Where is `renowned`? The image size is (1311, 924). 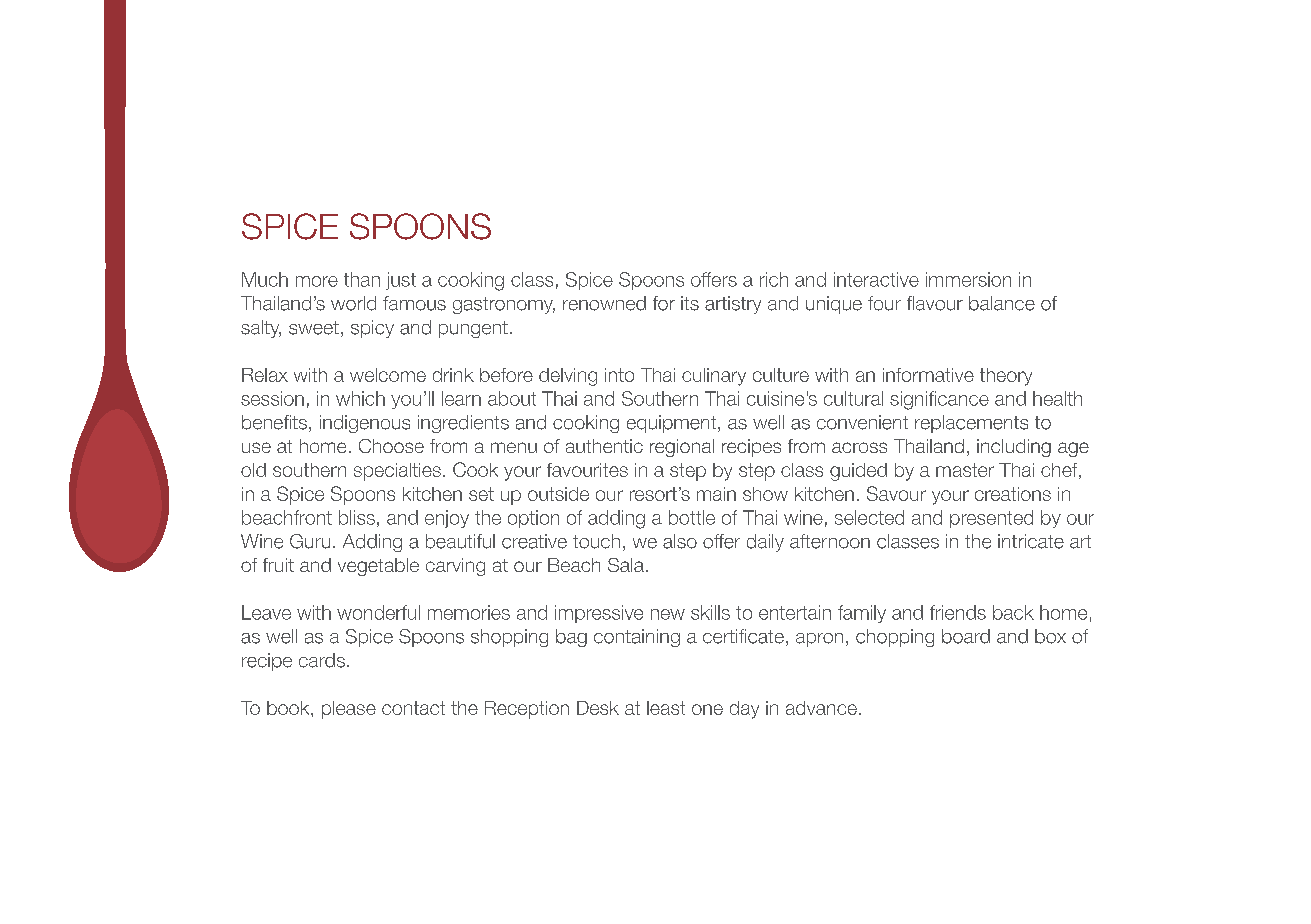
renowned is located at coordinates (604, 303).
